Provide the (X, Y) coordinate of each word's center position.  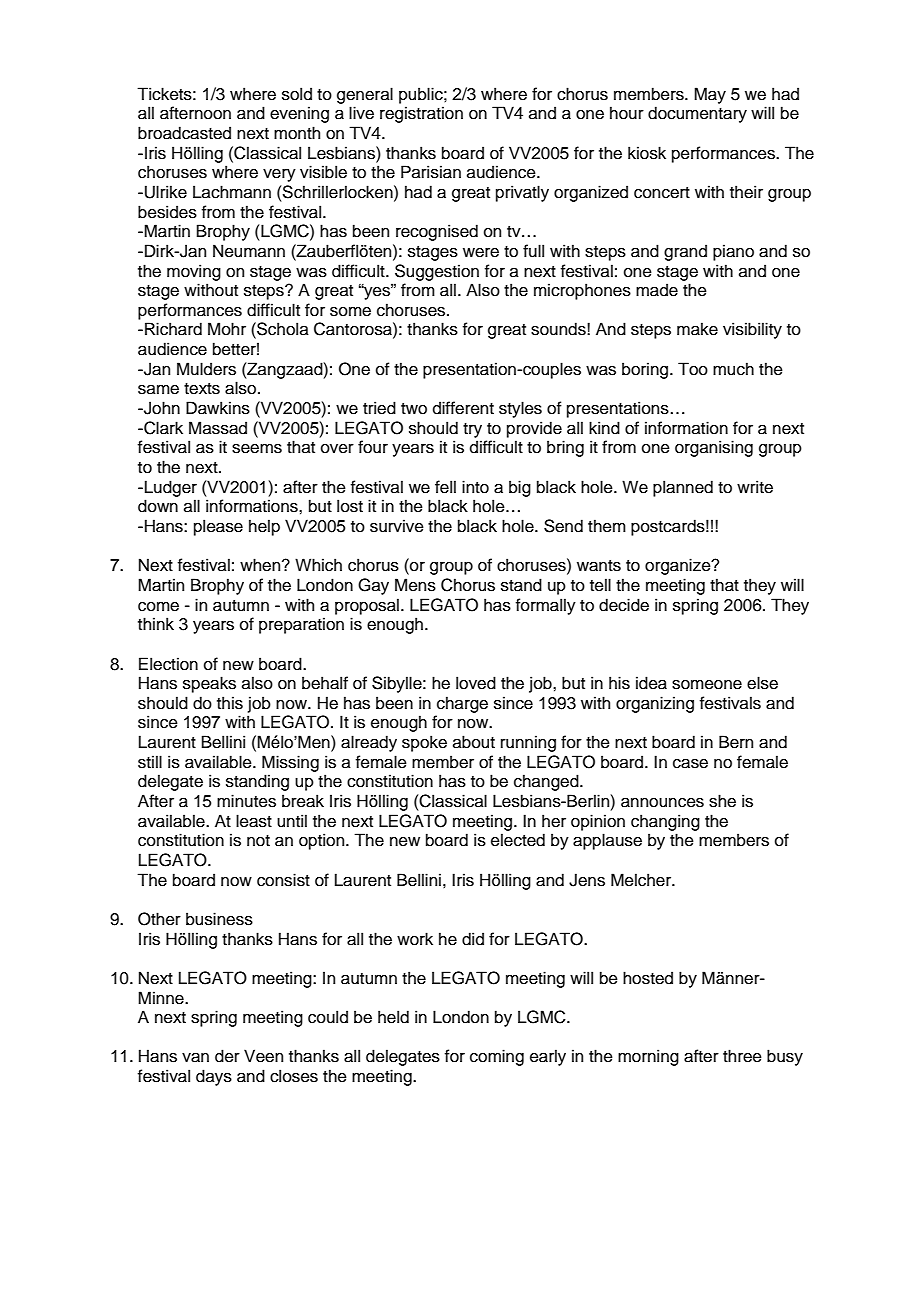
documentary (697, 114)
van (195, 1058)
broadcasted (184, 133)
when (261, 565)
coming (497, 1057)
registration (421, 114)
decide (624, 605)
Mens (415, 585)
